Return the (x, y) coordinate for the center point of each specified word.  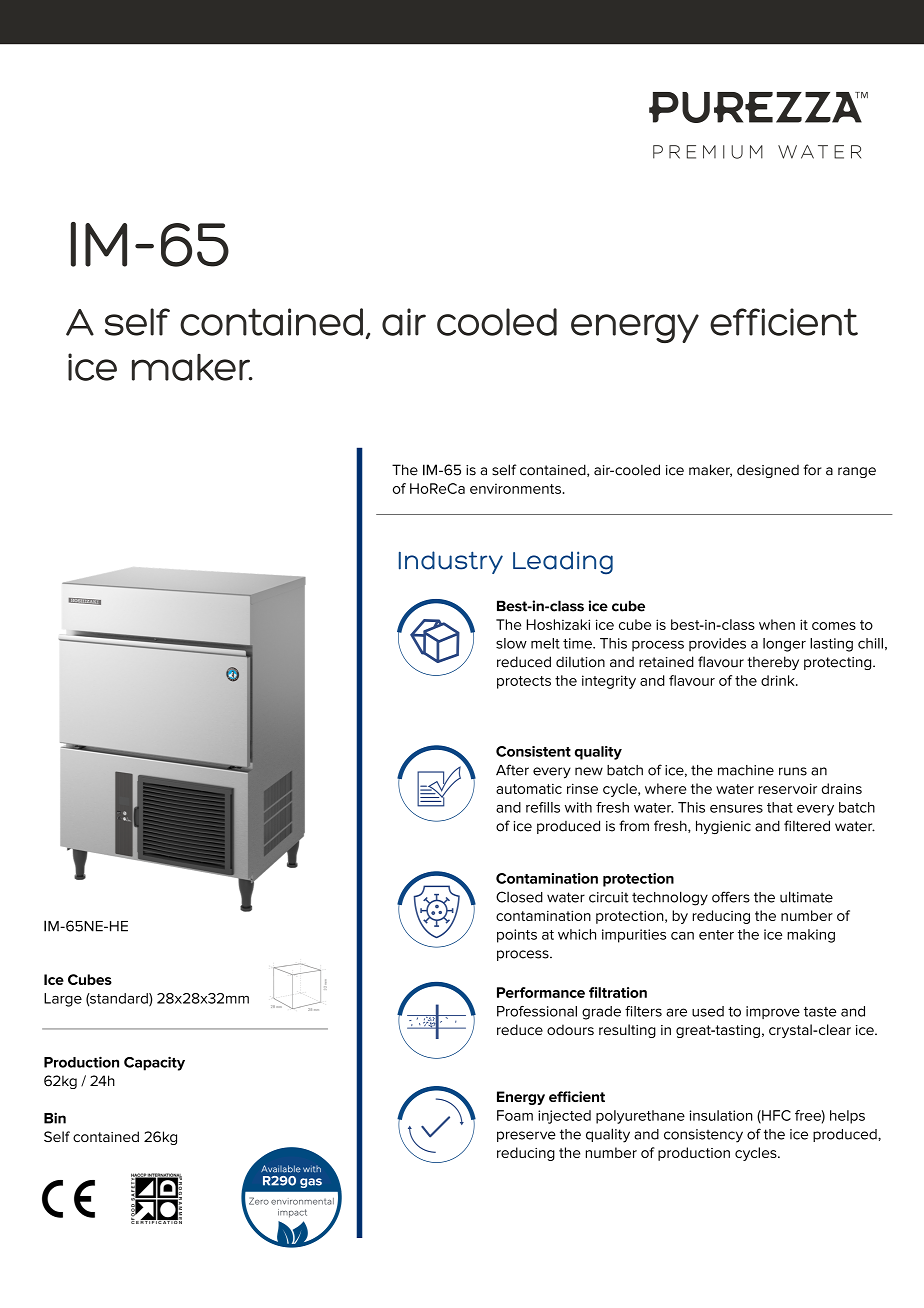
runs (793, 771)
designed (768, 471)
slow (511, 643)
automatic (529, 789)
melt (545, 643)
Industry (451, 562)
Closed (519, 897)
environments (515, 488)
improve (773, 1012)
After (512, 770)
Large (63, 1000)
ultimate (806, 897)
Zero (259, 1201)
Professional (537, 1011)
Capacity (154, 1063)
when (777, 624)
